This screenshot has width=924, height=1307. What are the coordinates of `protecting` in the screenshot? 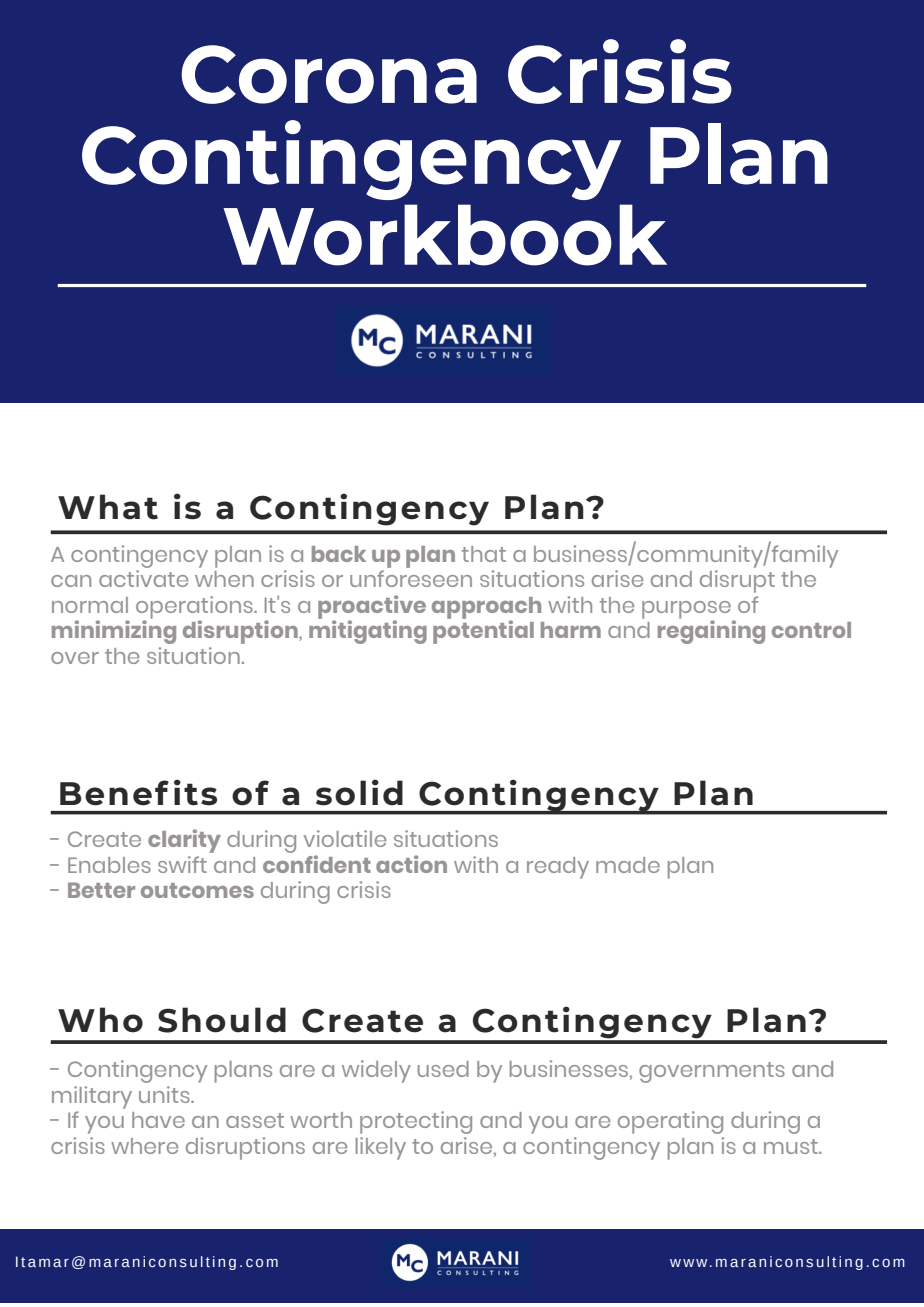 It's located at (416, 1122).
